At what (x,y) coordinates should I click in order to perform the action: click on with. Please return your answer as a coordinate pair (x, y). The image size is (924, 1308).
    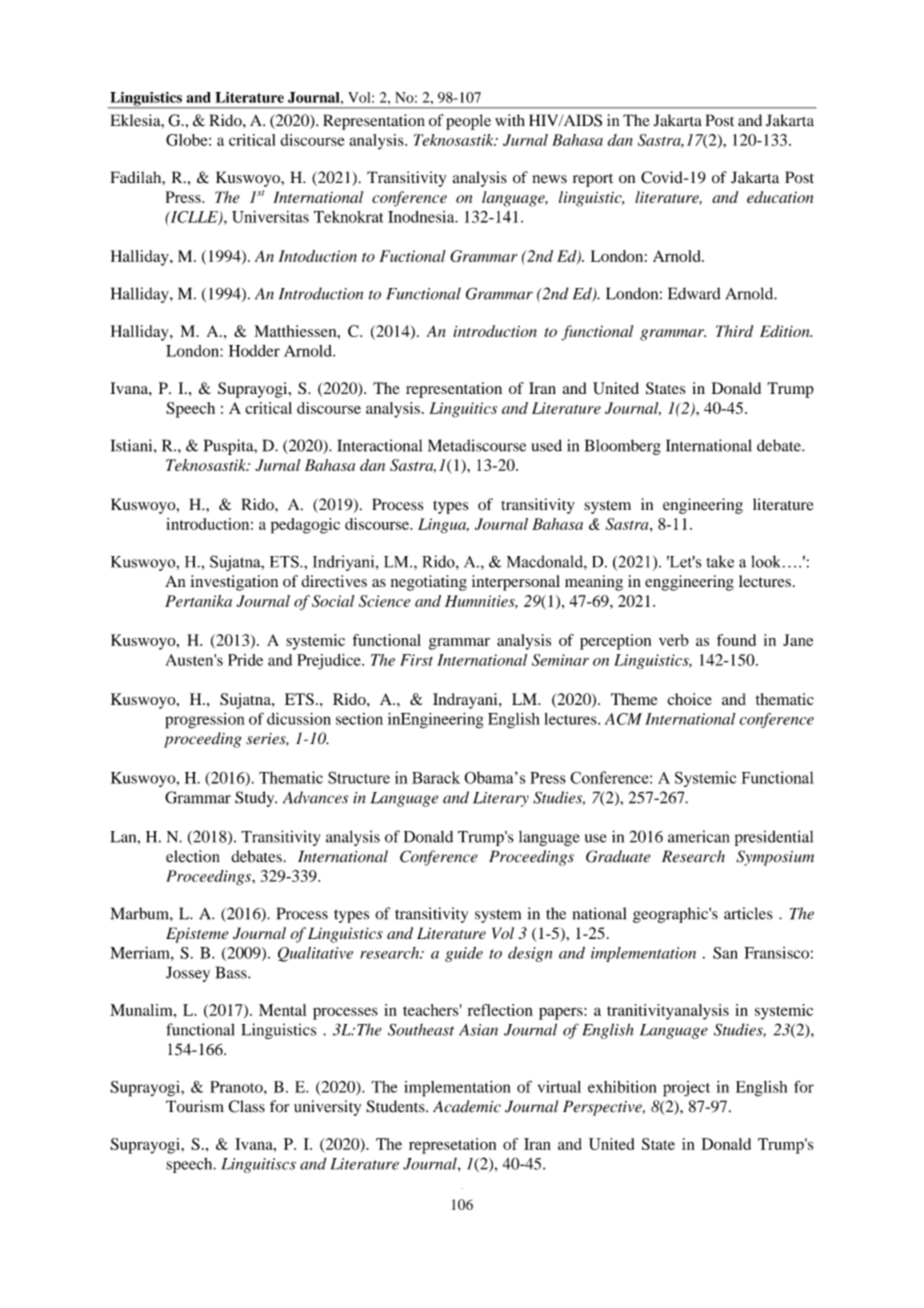
    Looking at the image, I should click on (510, 120).
